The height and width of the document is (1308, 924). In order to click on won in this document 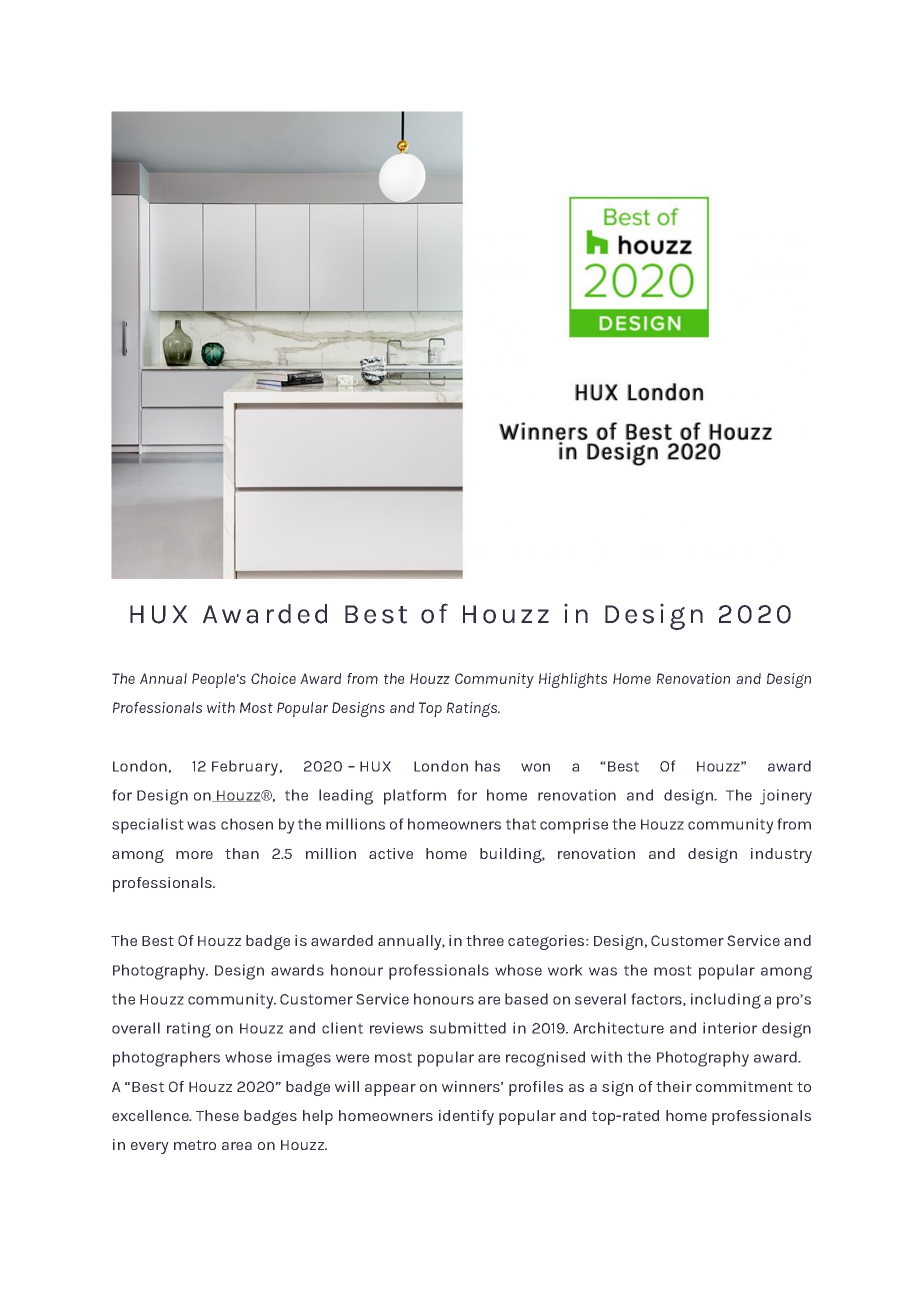, I will do `click(535, 767)`.
